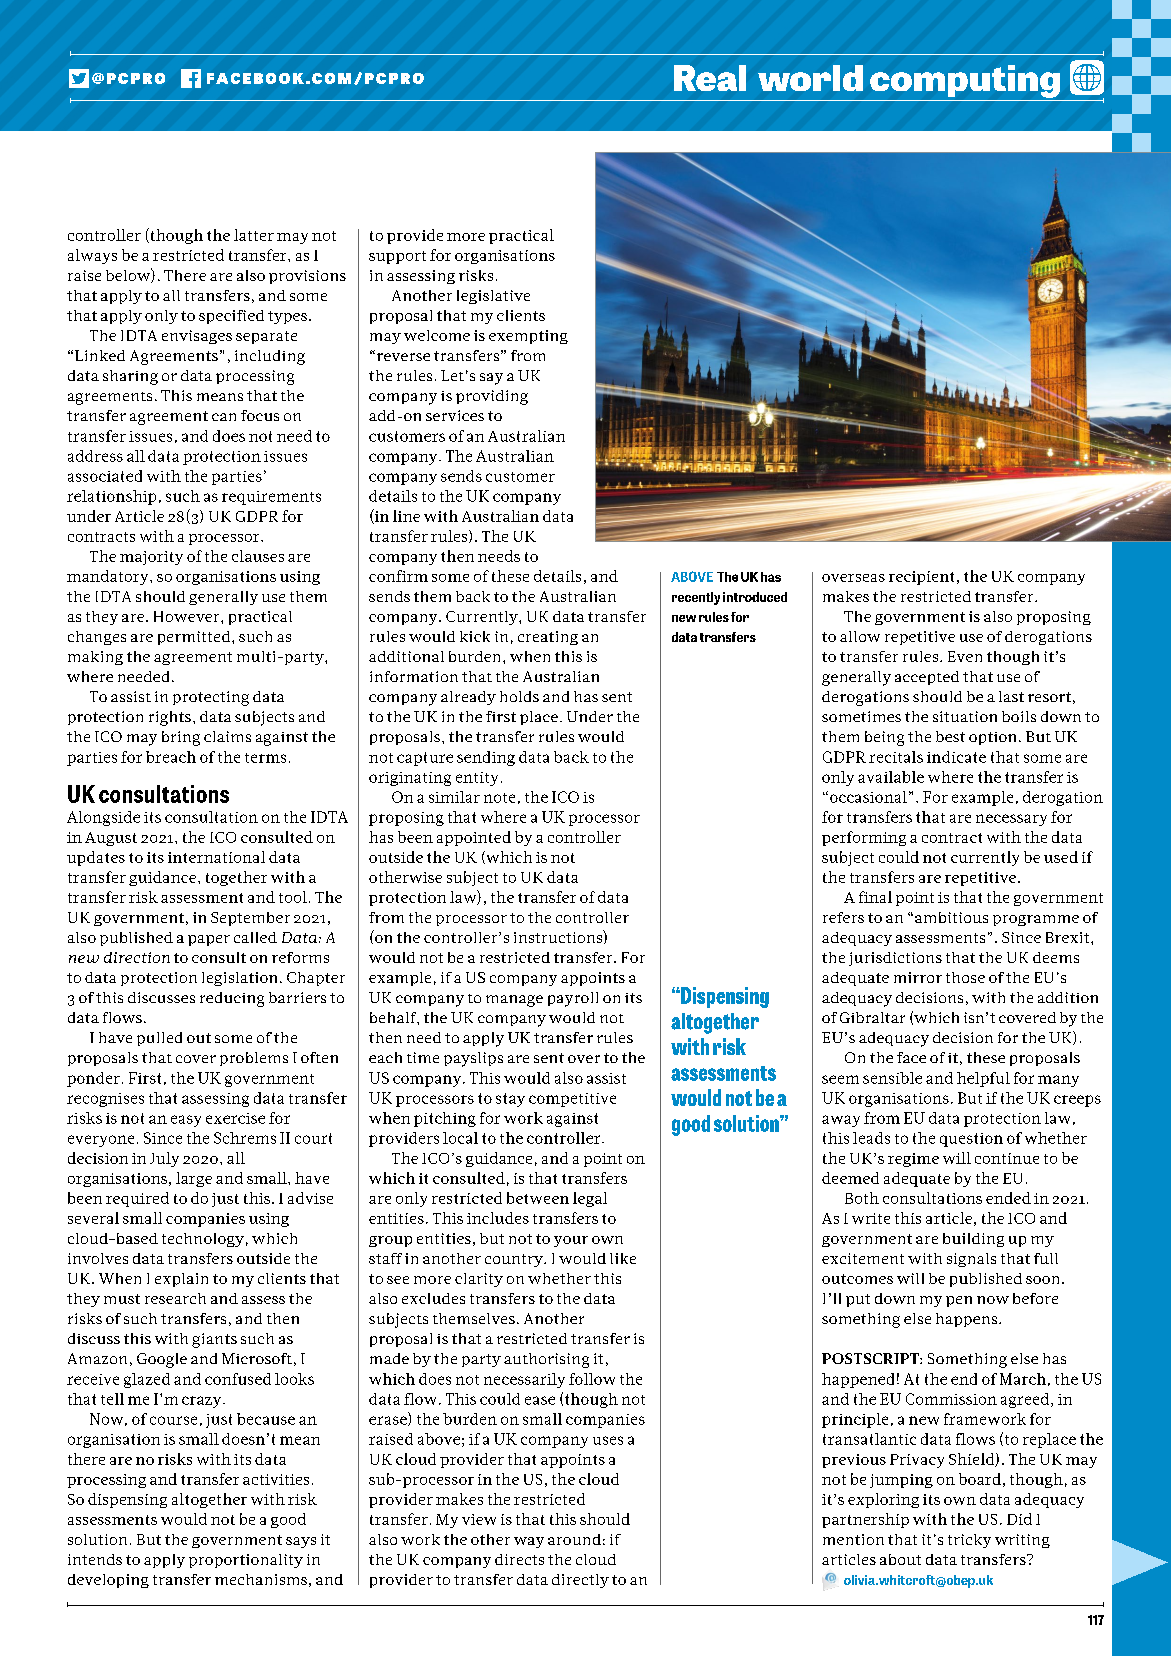 The height and width of the document is (1656, 1171). Describe the element at coordinates (246, 1561) in the document. I see `proportionality` at that location.
